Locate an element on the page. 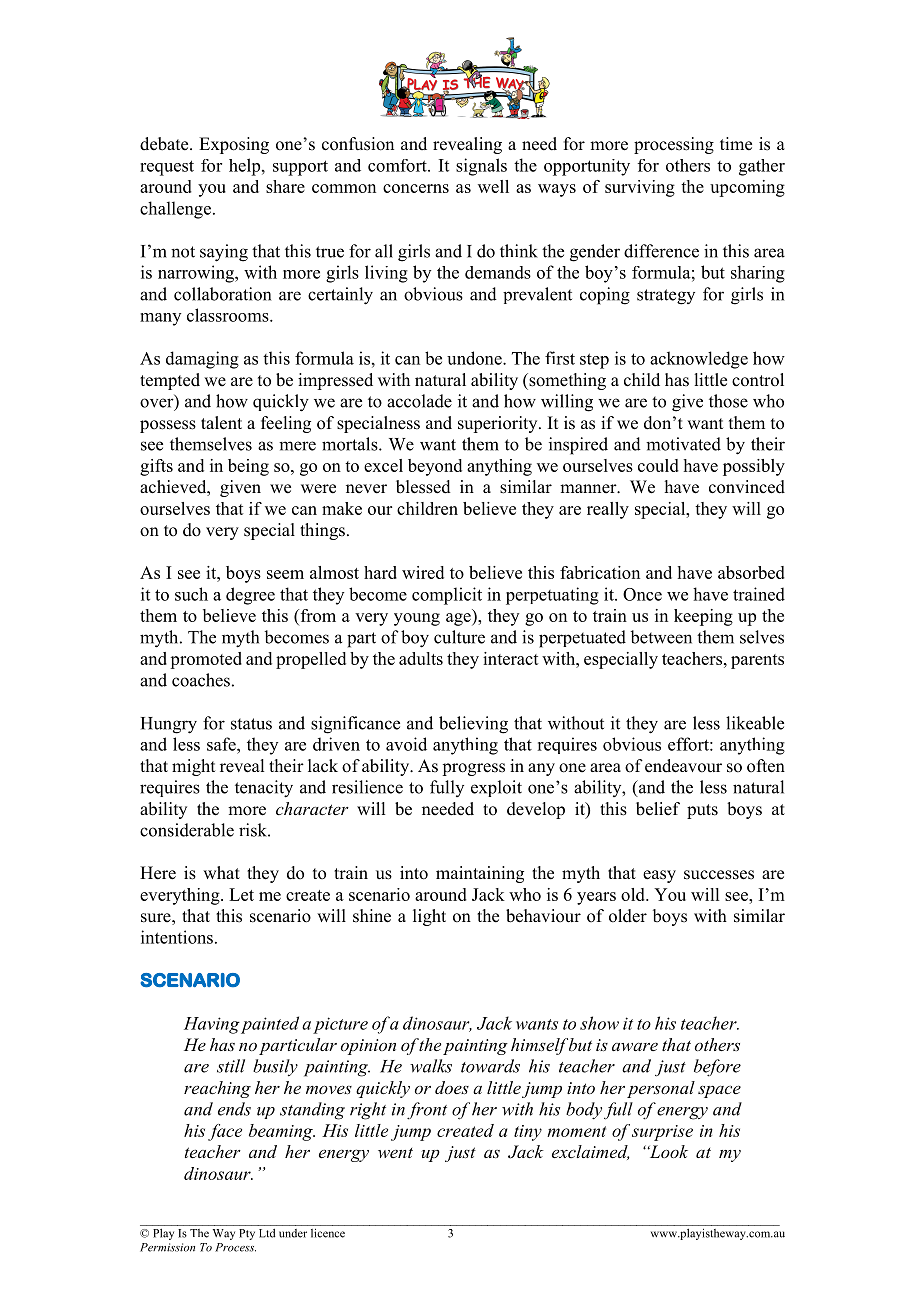 The width and height of the document is (924, 1308). went is located at coordinates (395, 1153).
